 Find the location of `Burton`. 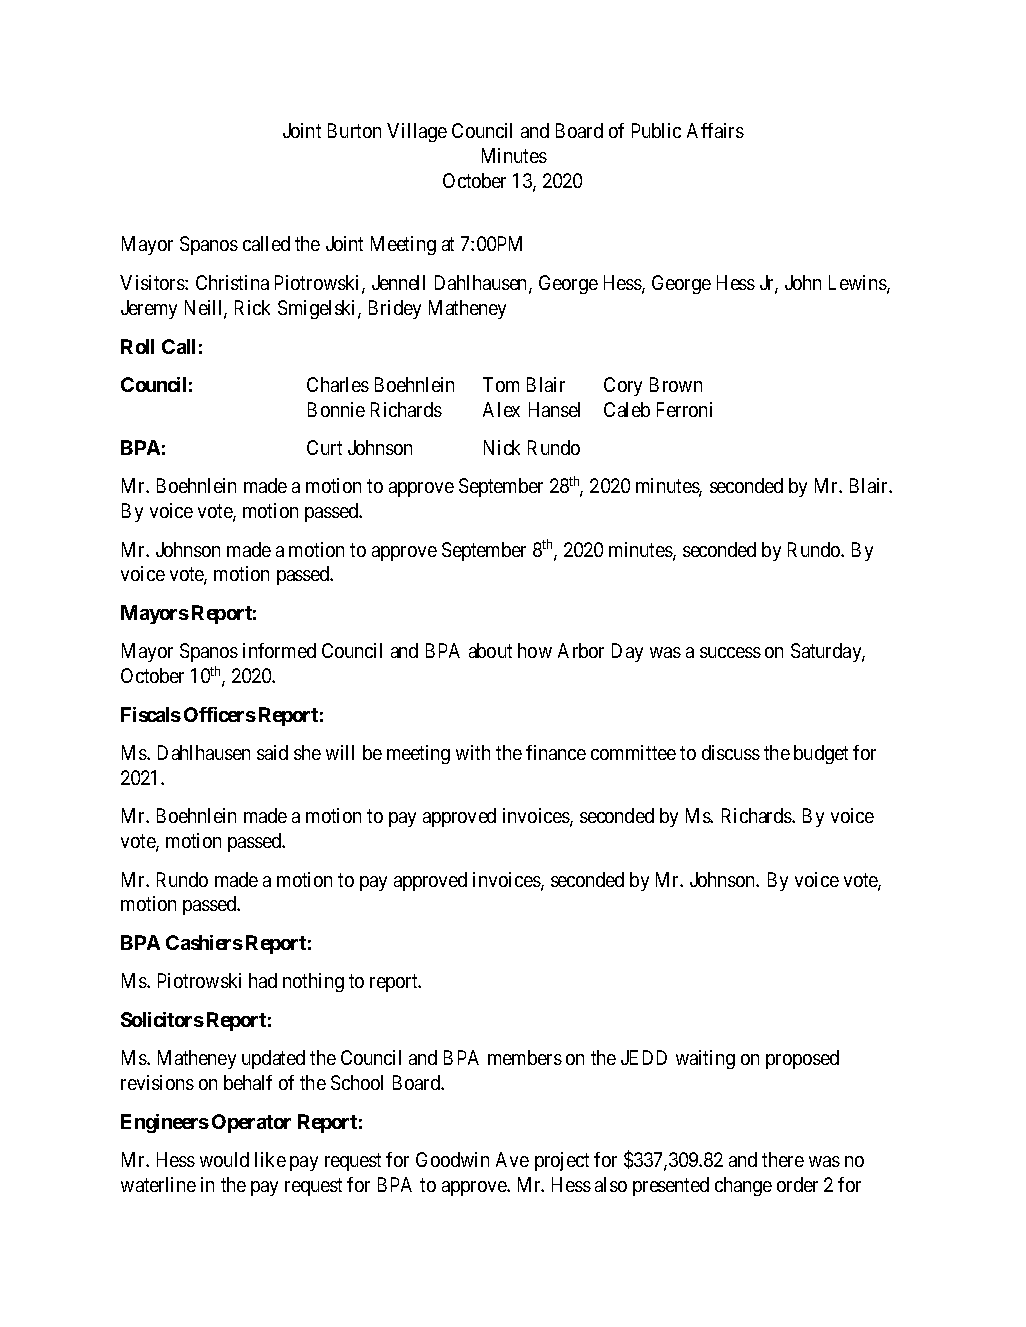

Burton is located at coordinates (354, 130).
